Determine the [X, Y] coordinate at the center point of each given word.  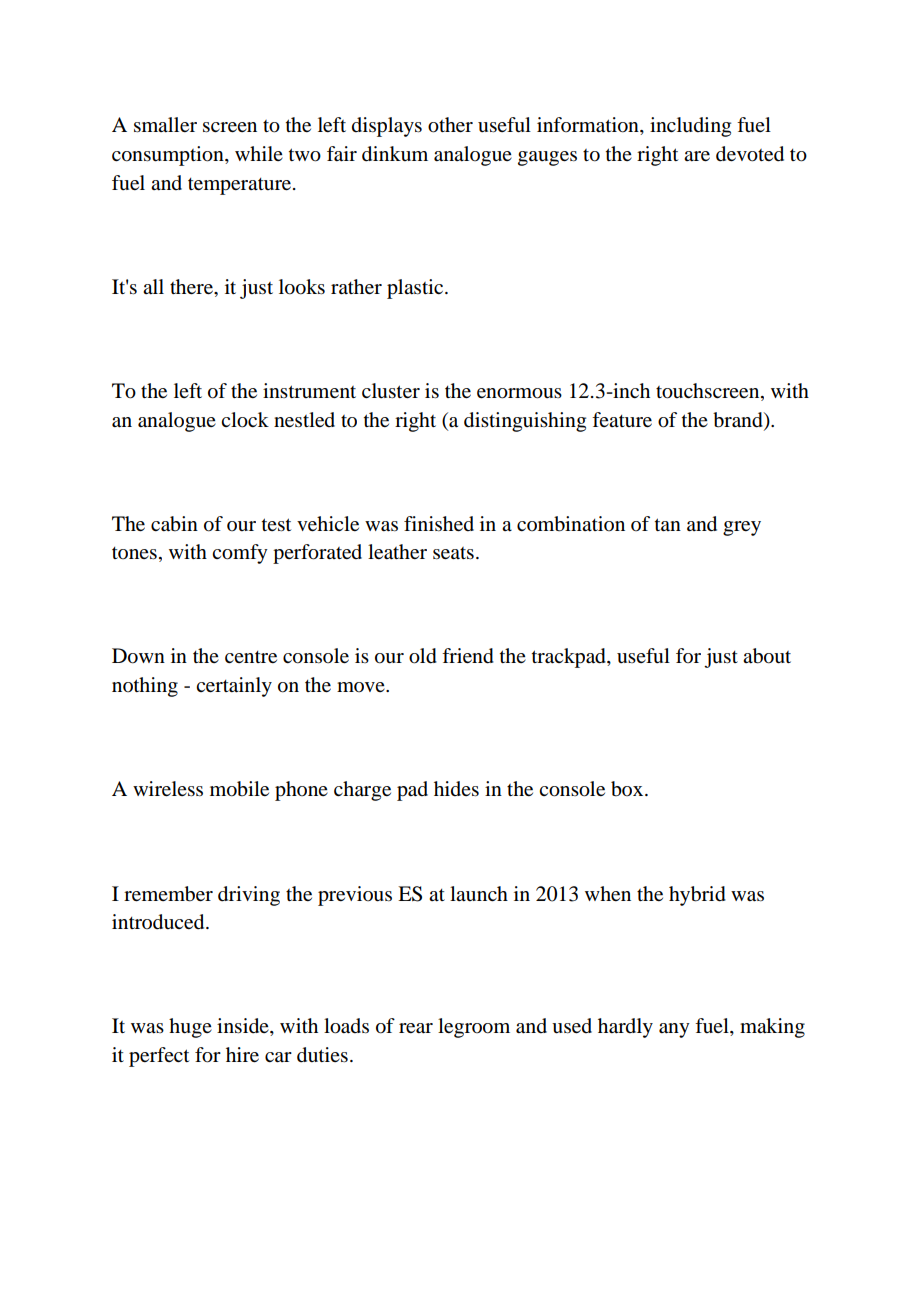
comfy [240, 554]
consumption [169, 156]
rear [416, 1028]
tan [668, 524]
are [697, 156]
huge [190, 1028]
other [450, 125]
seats [453, 553]
